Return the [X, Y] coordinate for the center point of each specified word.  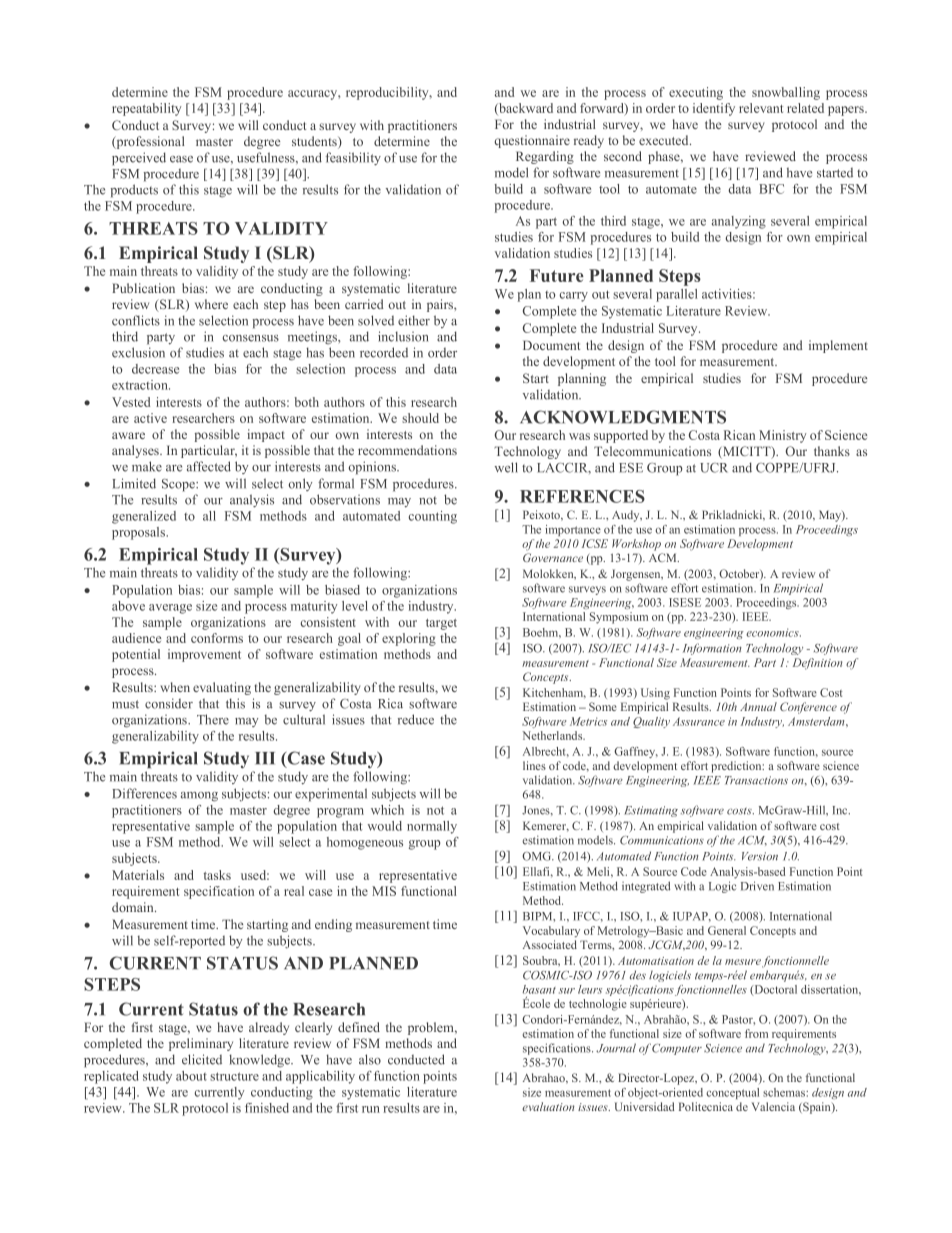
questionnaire [532, 141]
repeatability [146, 109]
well [506, 467]
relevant [761, 108]
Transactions [756, 780]
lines [534, 765]
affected [209, 466]
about [191, 1076]
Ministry [782, 436]
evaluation [548, 1106]
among [199, 797]
